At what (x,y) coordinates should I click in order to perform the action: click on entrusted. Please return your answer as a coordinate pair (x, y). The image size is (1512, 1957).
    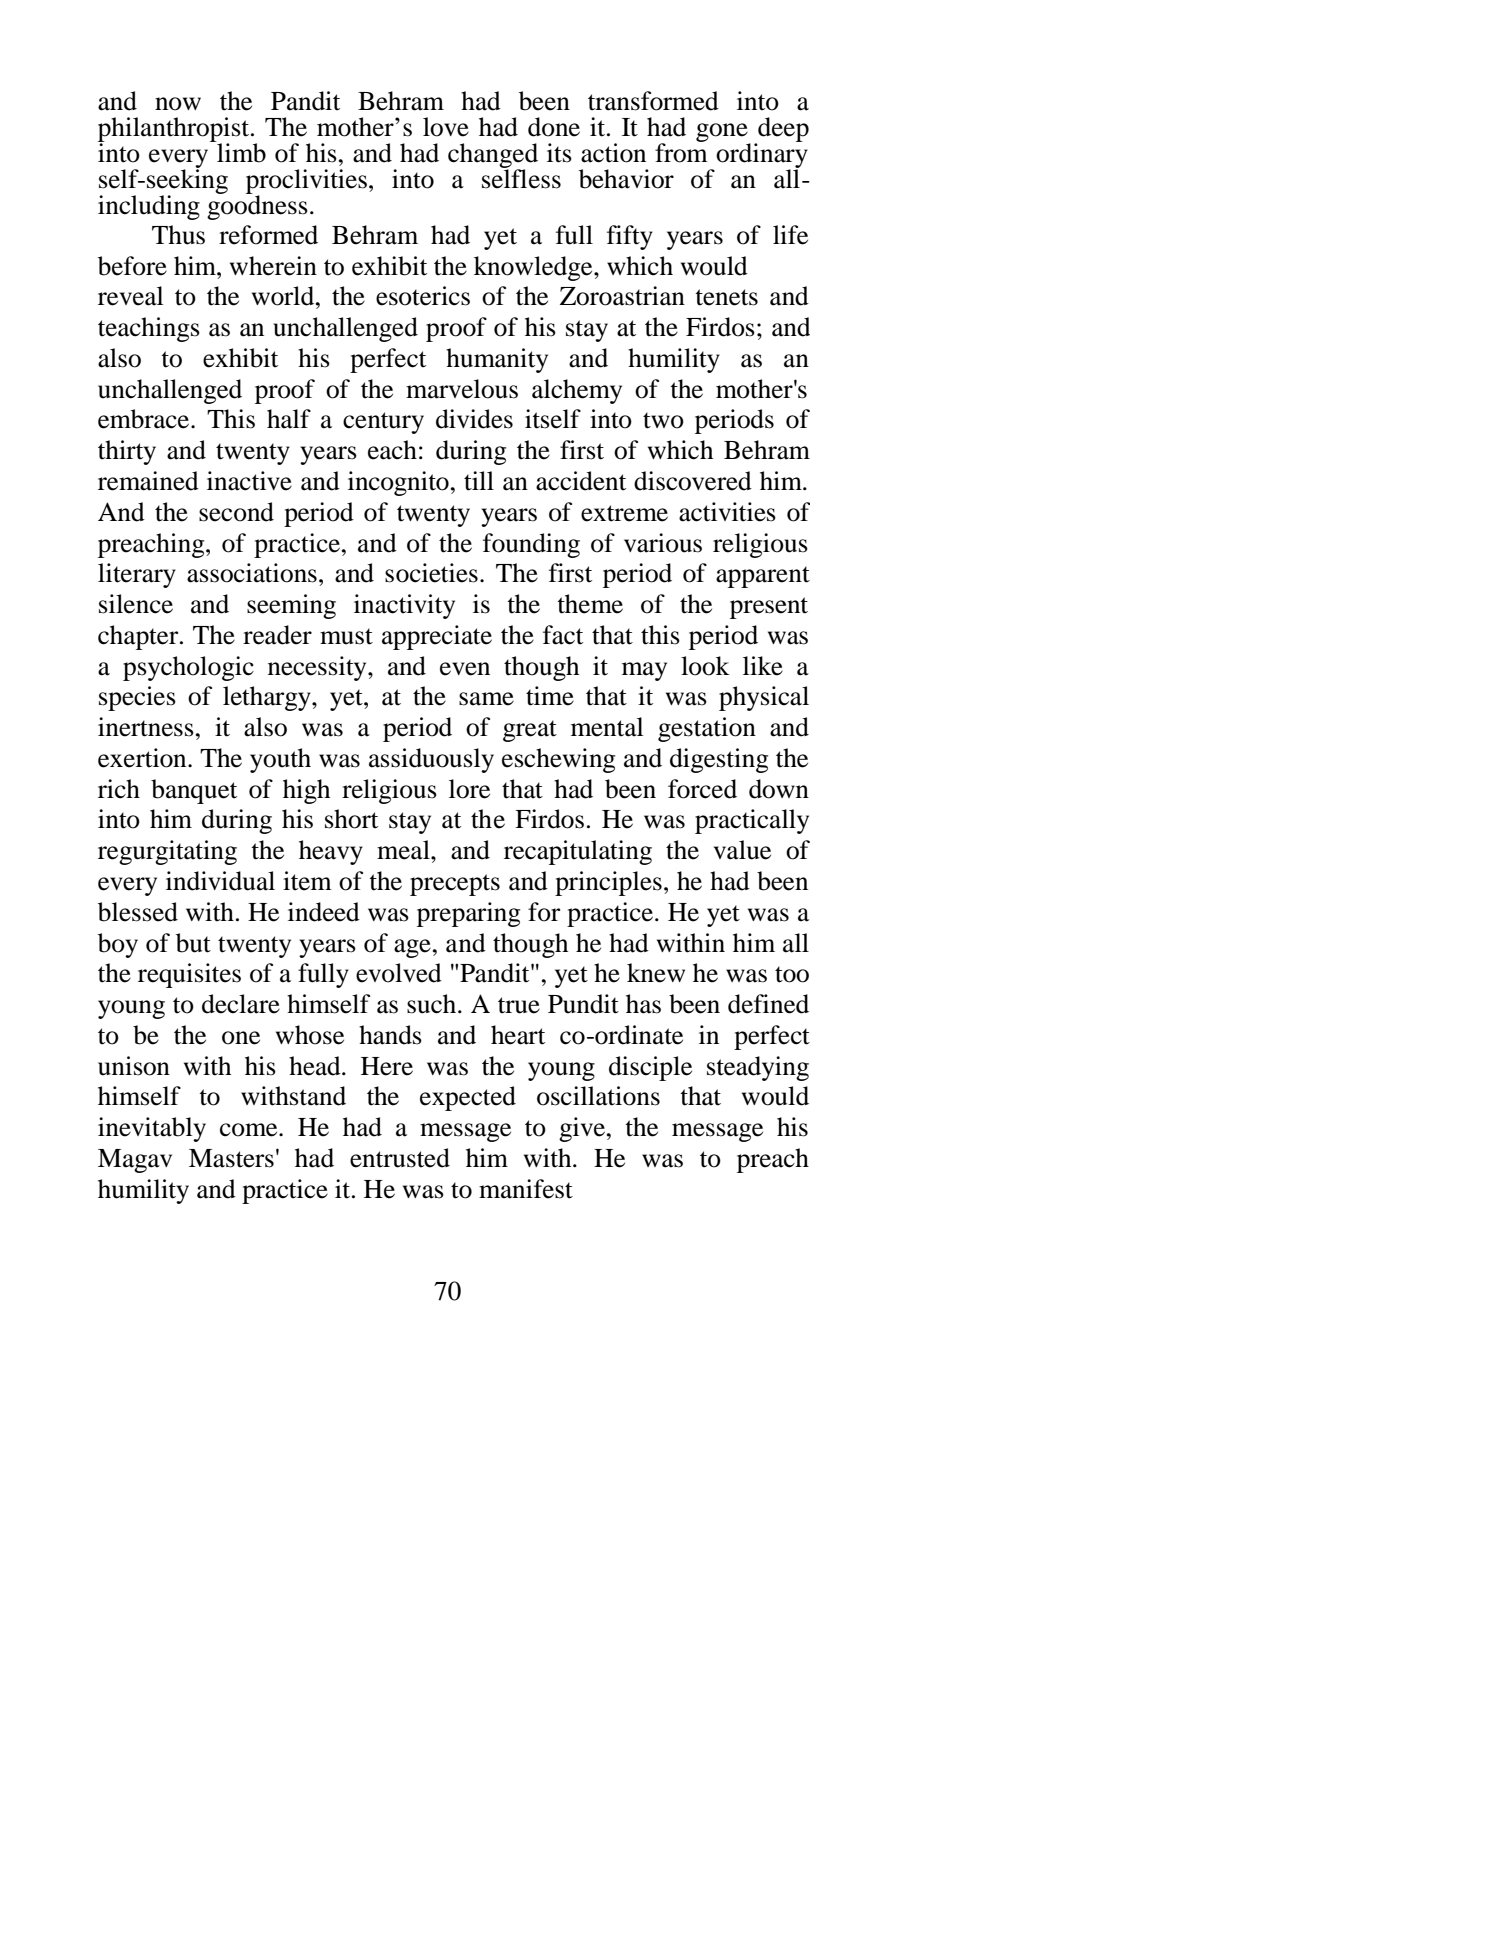
    Looking at the image, I should click on (400, 1158).
